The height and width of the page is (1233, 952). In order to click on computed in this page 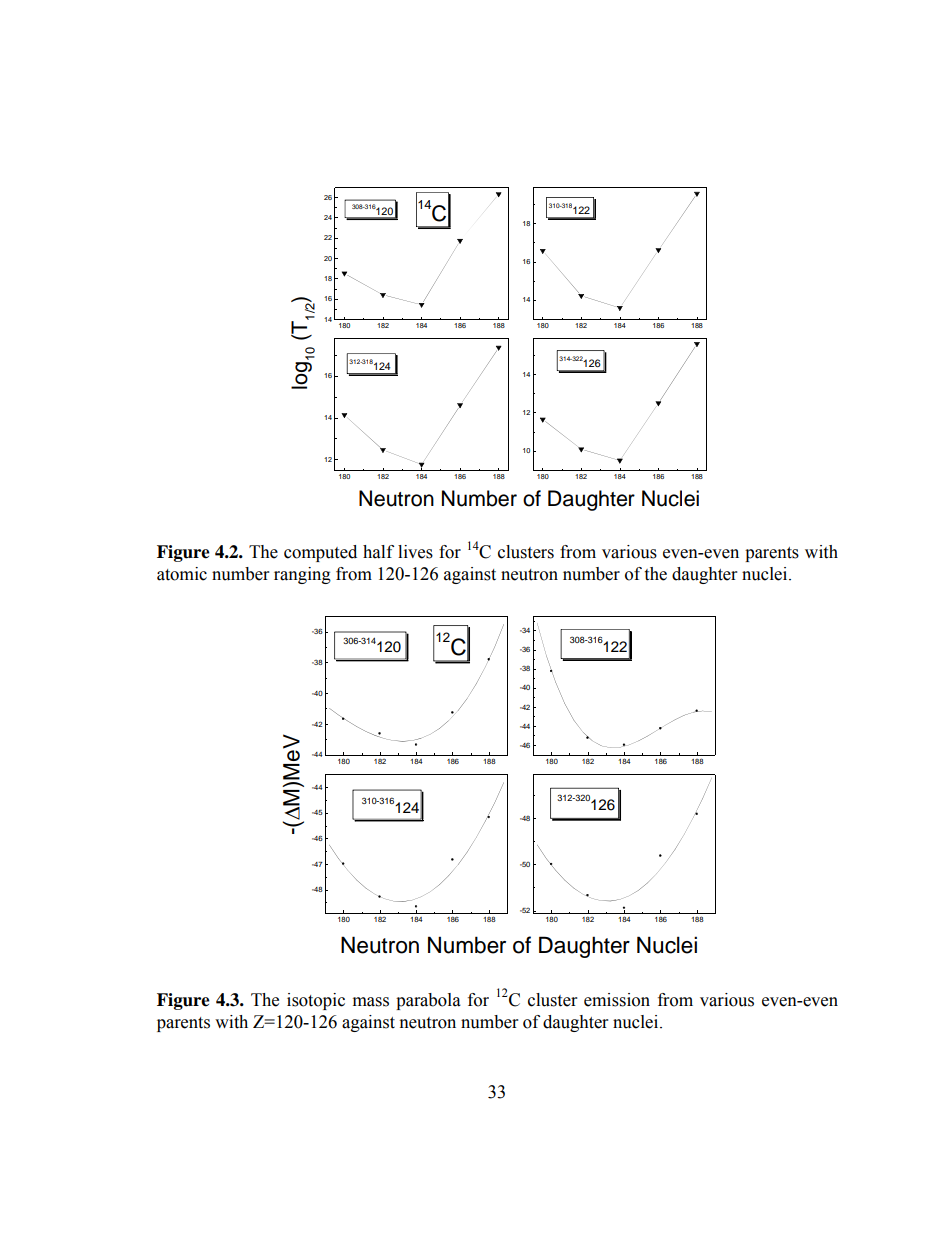, I will do `click(320, 553)`.
